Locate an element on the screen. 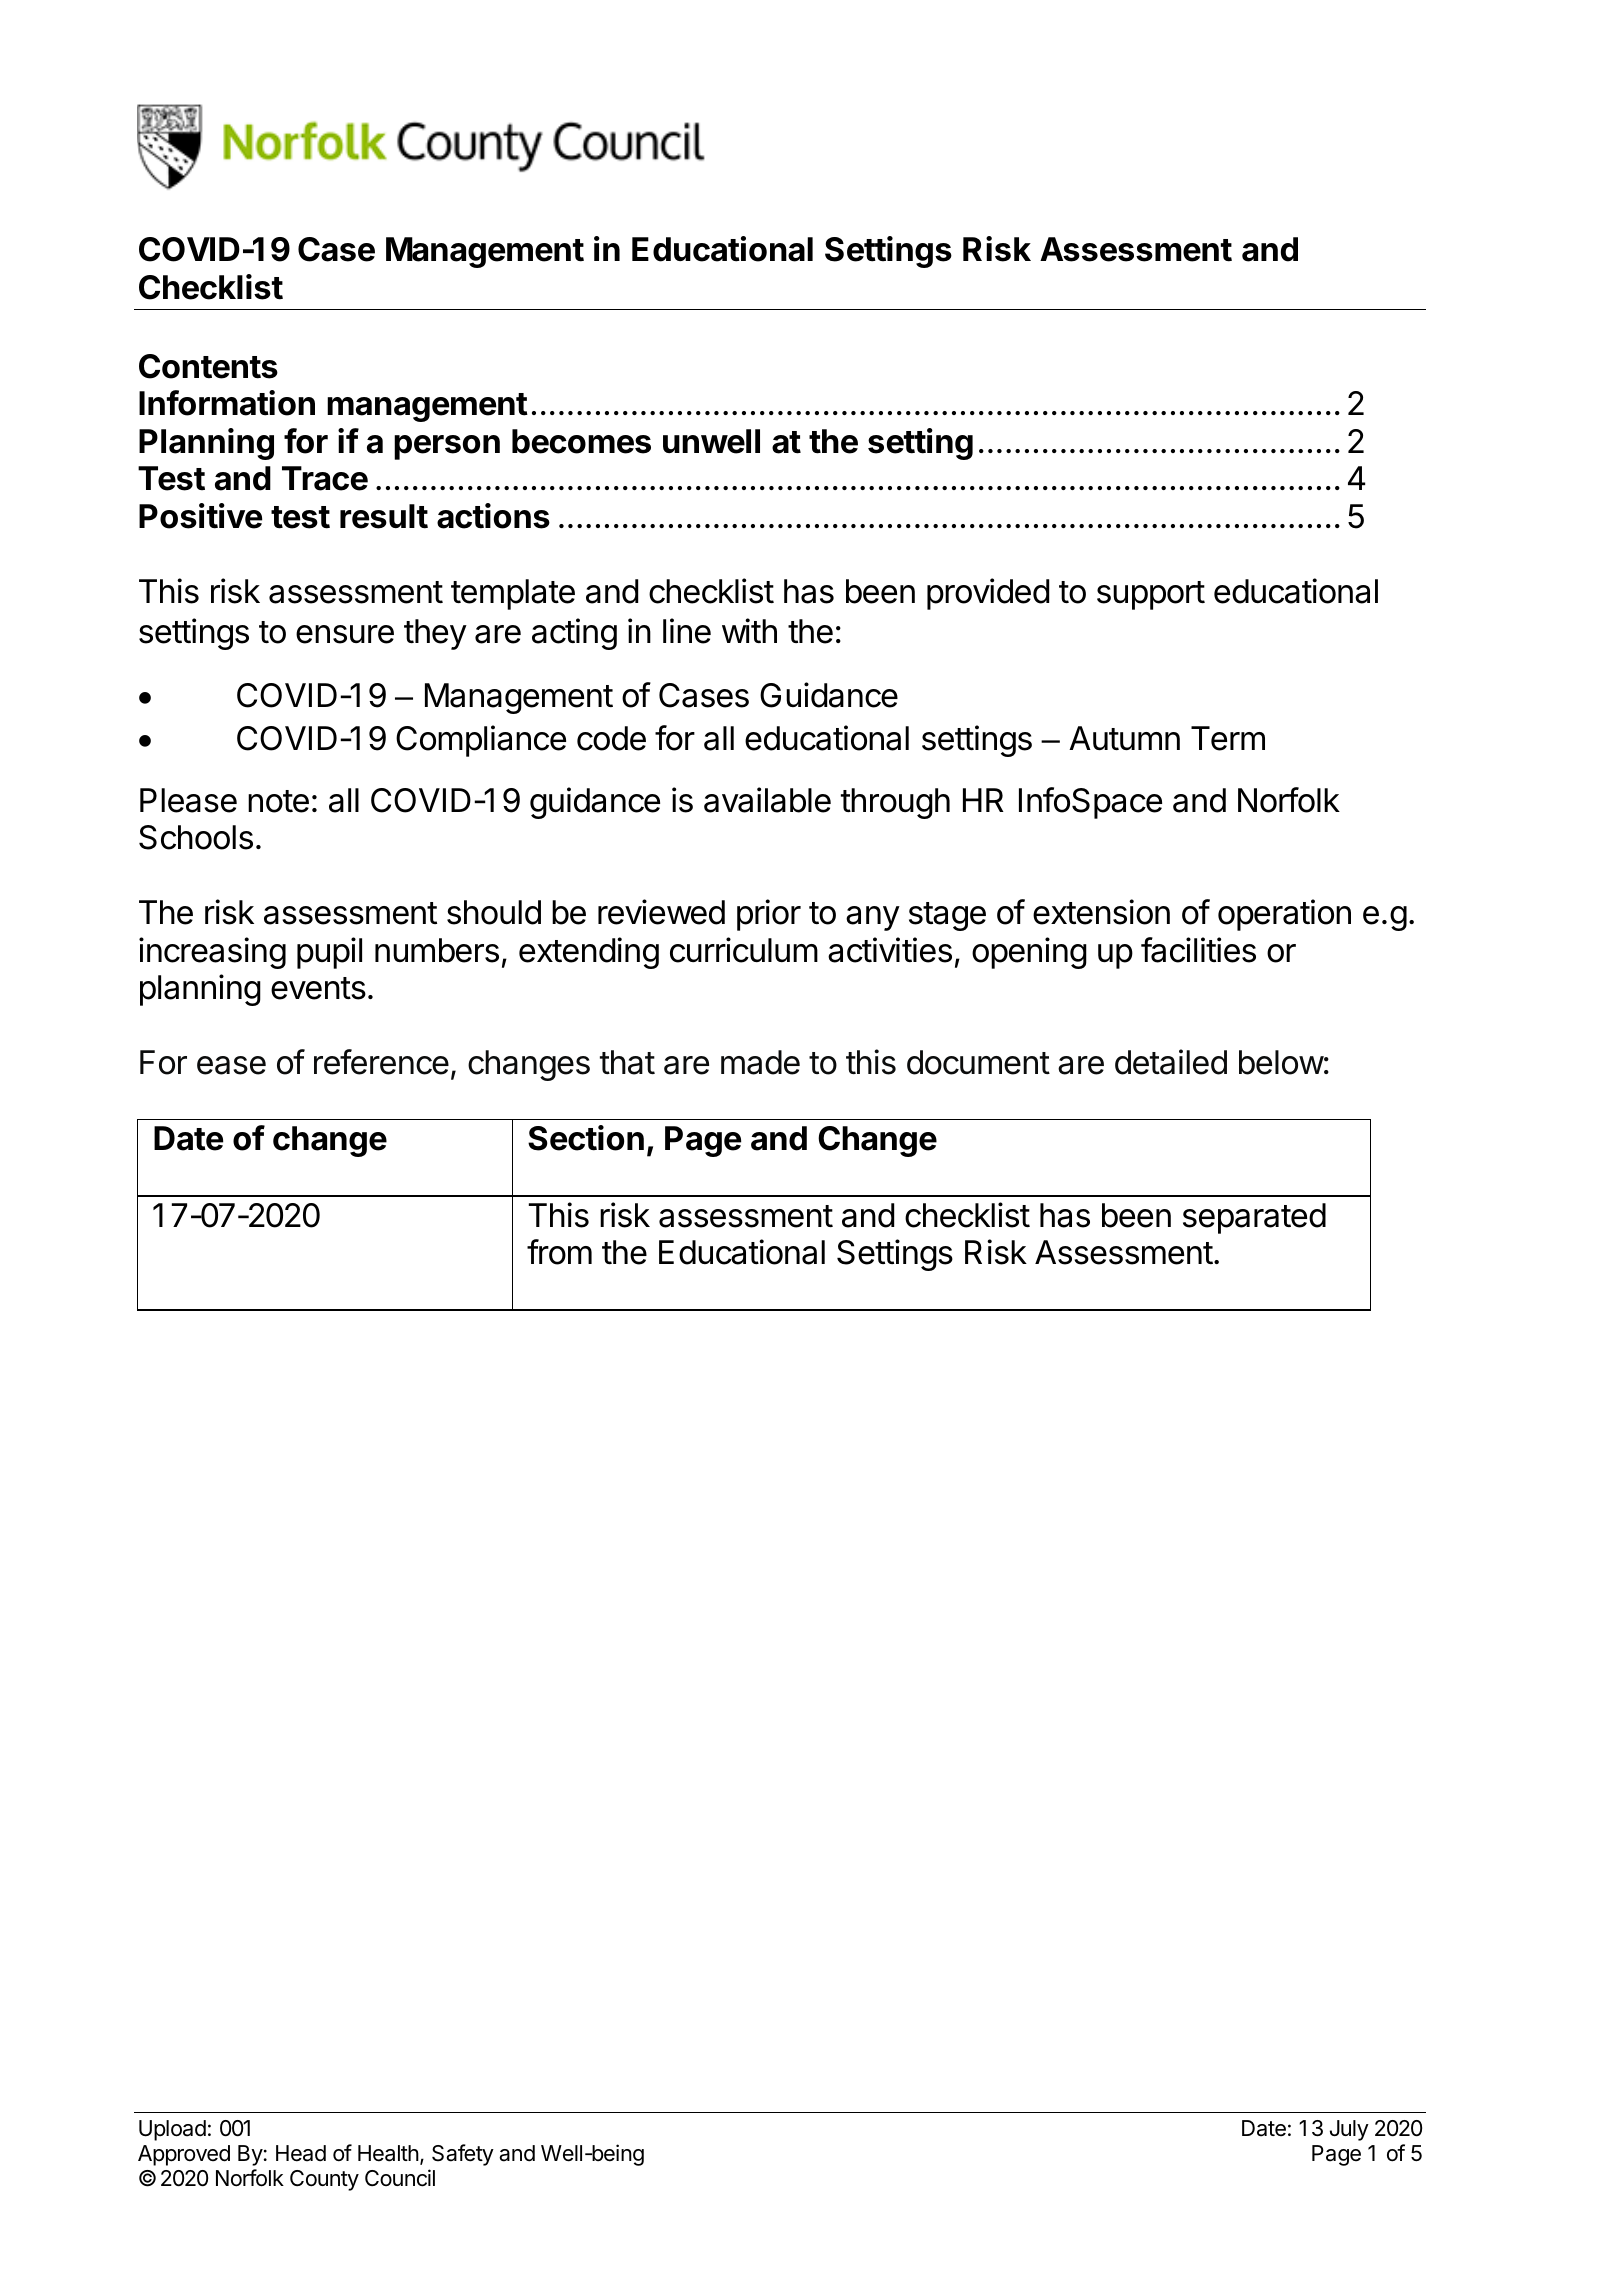  Trace is located at coordinates (325, 478).
